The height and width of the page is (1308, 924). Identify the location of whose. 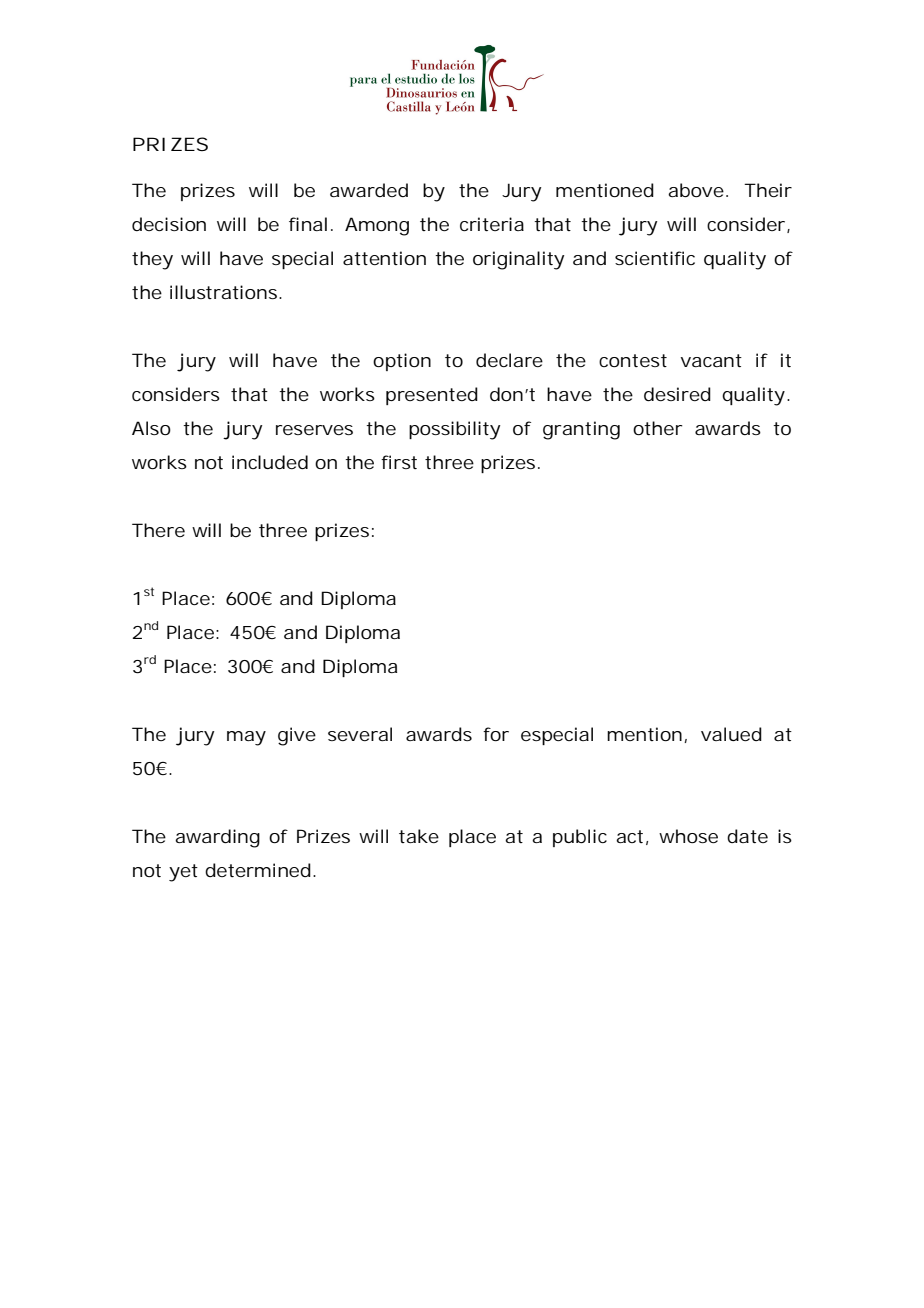
(688, 836).
